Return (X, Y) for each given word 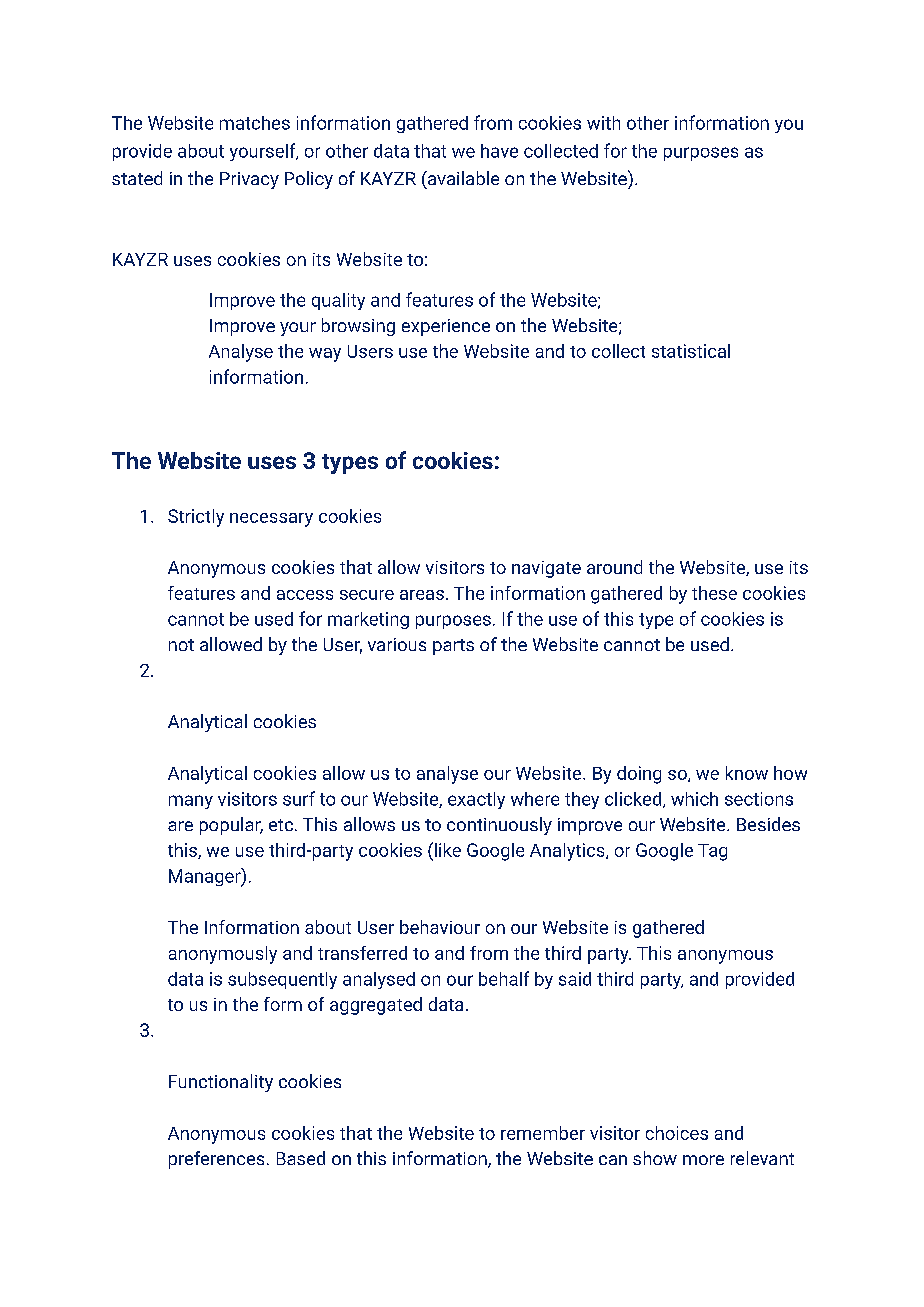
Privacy (249, 180)
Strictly (196, 518)
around (614, 567)
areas (422, 595)
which (694, 799)
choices (677, 1133)
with (603, 123)
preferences (216, 1160)
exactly (476, 800)
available (462, 178)
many (191, 802)
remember (543, 1133)
